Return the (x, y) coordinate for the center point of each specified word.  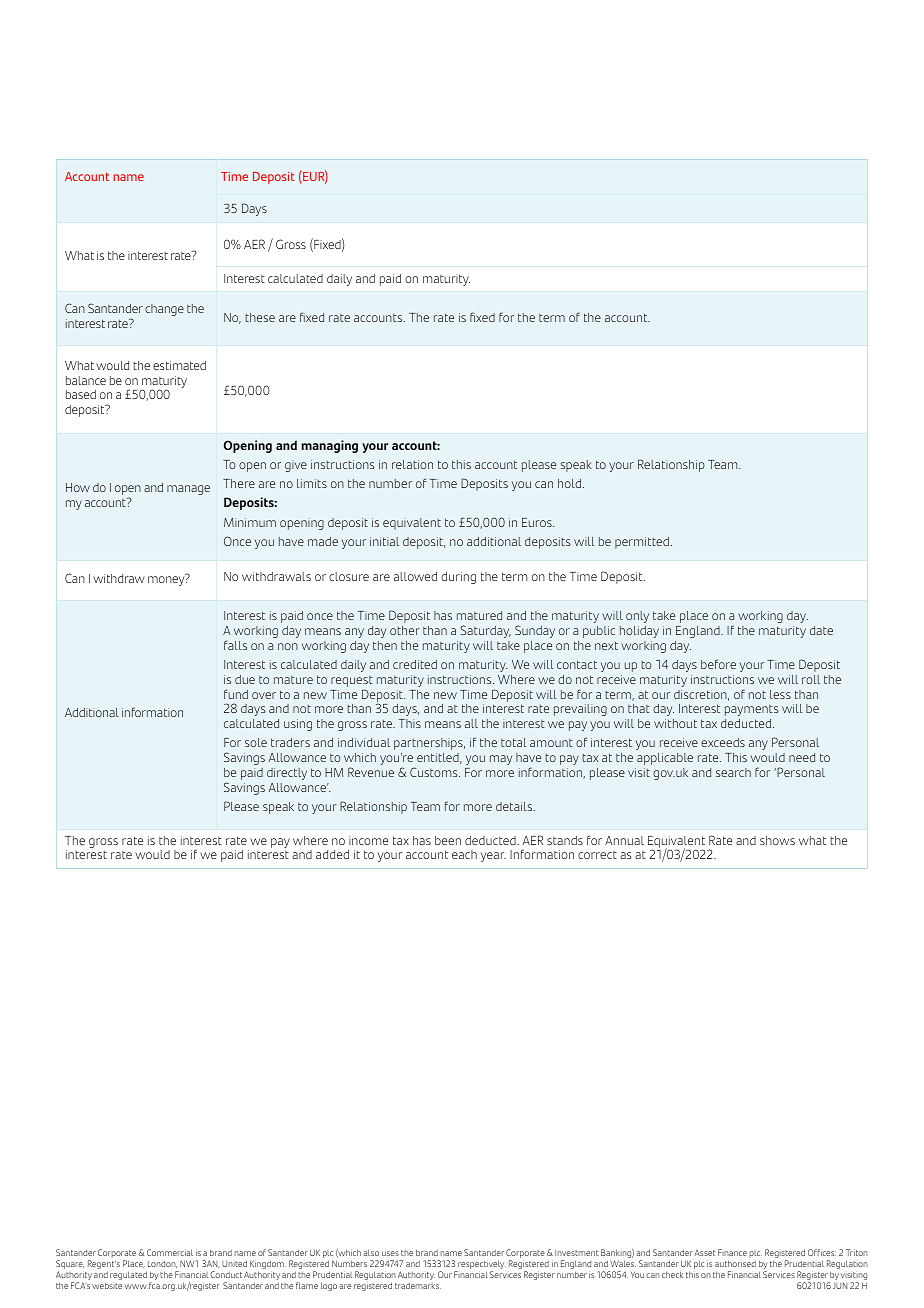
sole (256, 742)
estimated (179, 365)
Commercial (170, 1252)
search (733, 772)
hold (569, 483)
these (260, 317)
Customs (435, 772)
